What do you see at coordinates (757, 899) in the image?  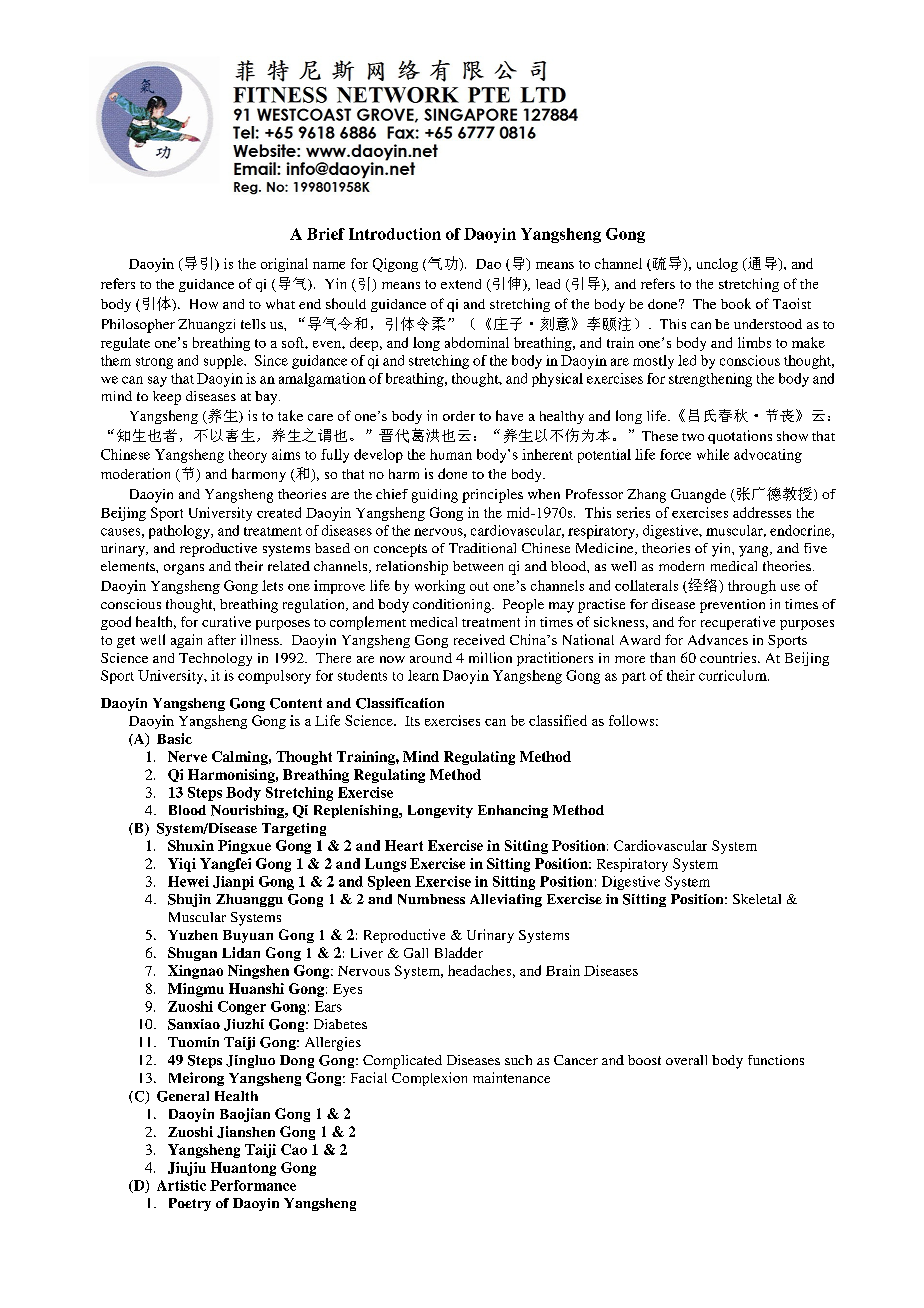 I see `Skeletal` at bounding box center [757, 899].
